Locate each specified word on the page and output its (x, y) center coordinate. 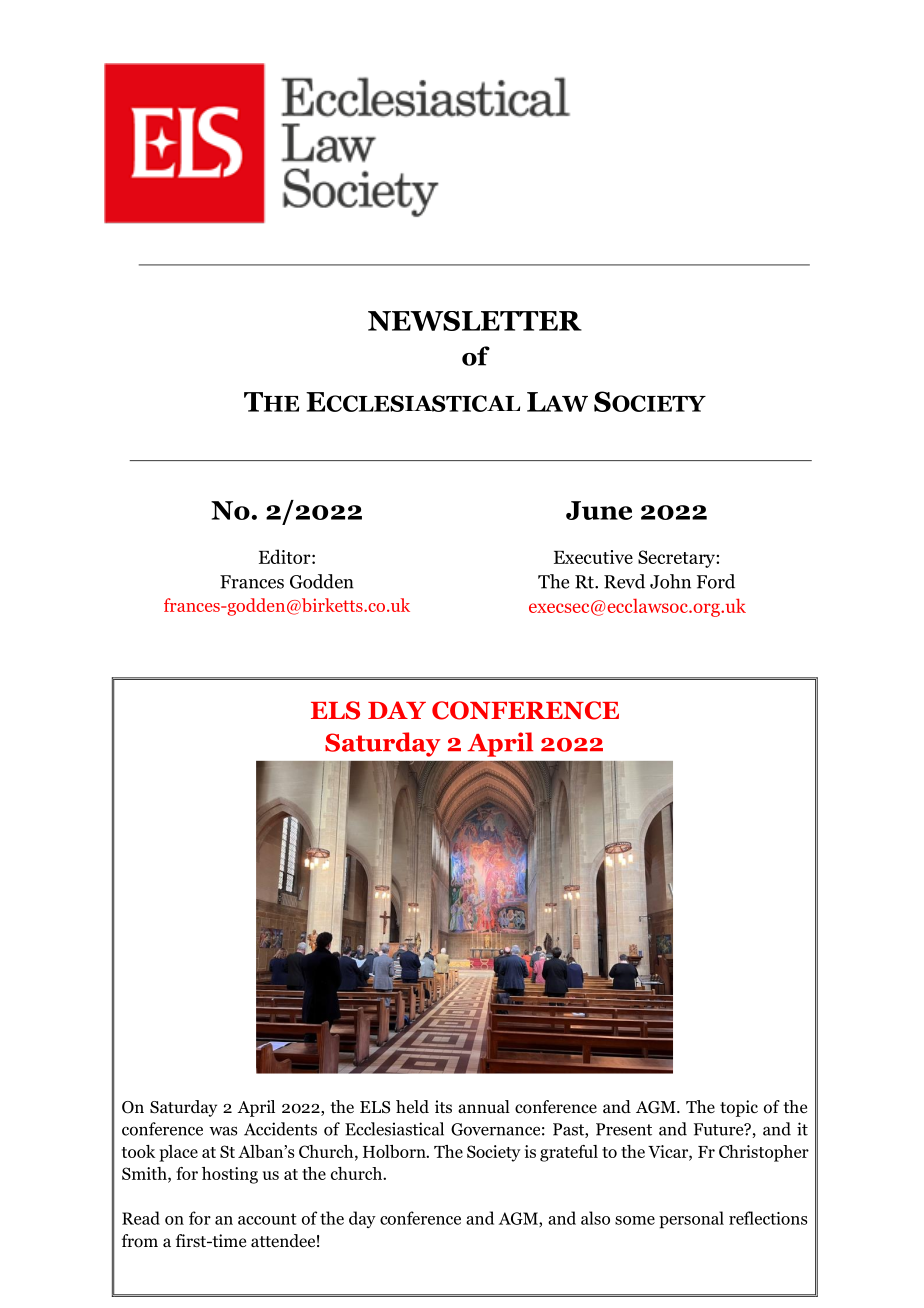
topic (739, 1108)
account (267, 1219)
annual (484, 1106)
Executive (593, 557)
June (599, 510)
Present (624, 1129)
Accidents (280, 1129)
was (223, 1131)
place (178, 1153)
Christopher (764, 1153)
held (412, 1107)
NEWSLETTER (475, 321)
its (443, 1106)
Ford (716, 581)
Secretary (677, 559)
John (670, 581)
